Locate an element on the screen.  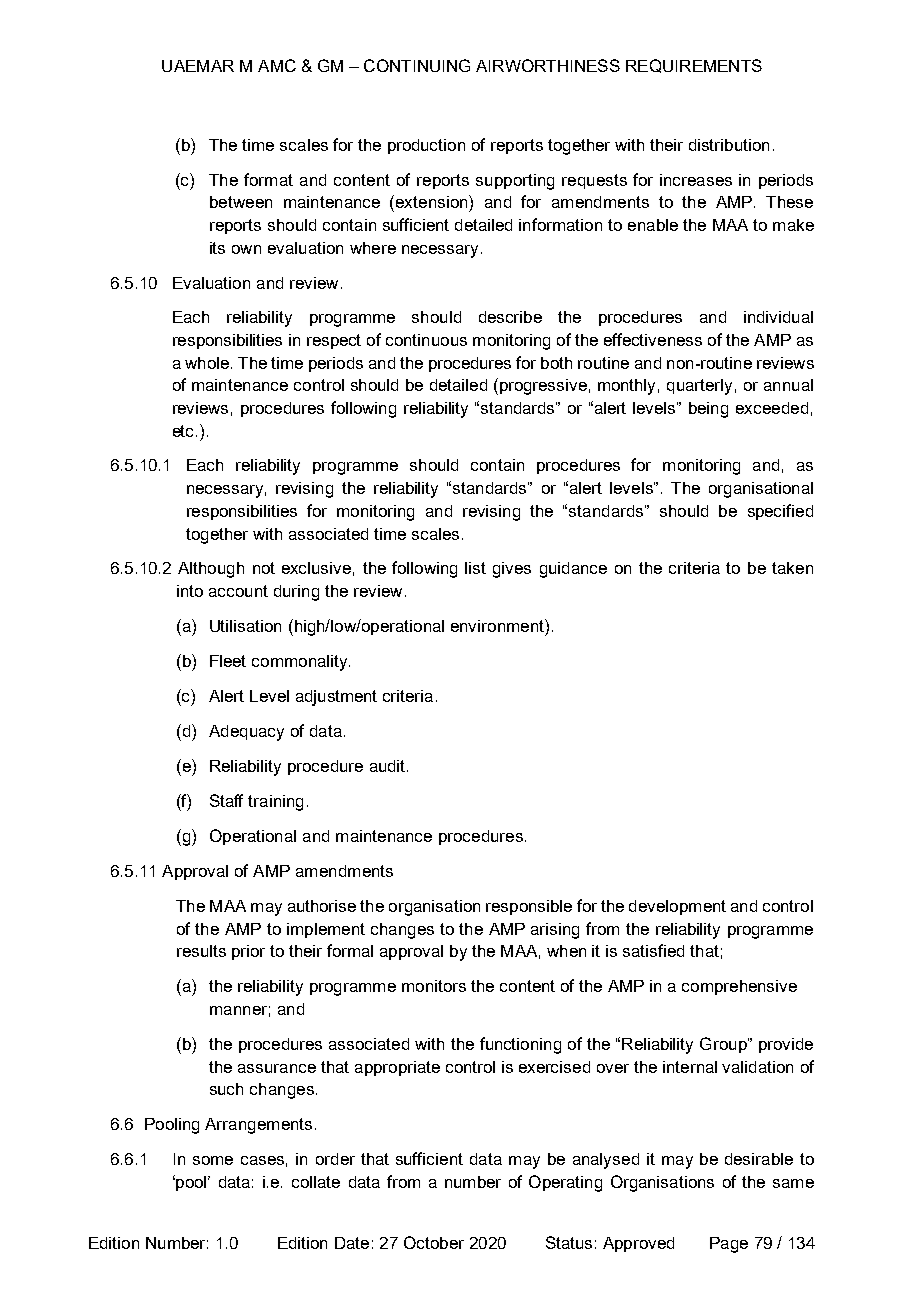
collate is located at coordinates (316, 1182).
